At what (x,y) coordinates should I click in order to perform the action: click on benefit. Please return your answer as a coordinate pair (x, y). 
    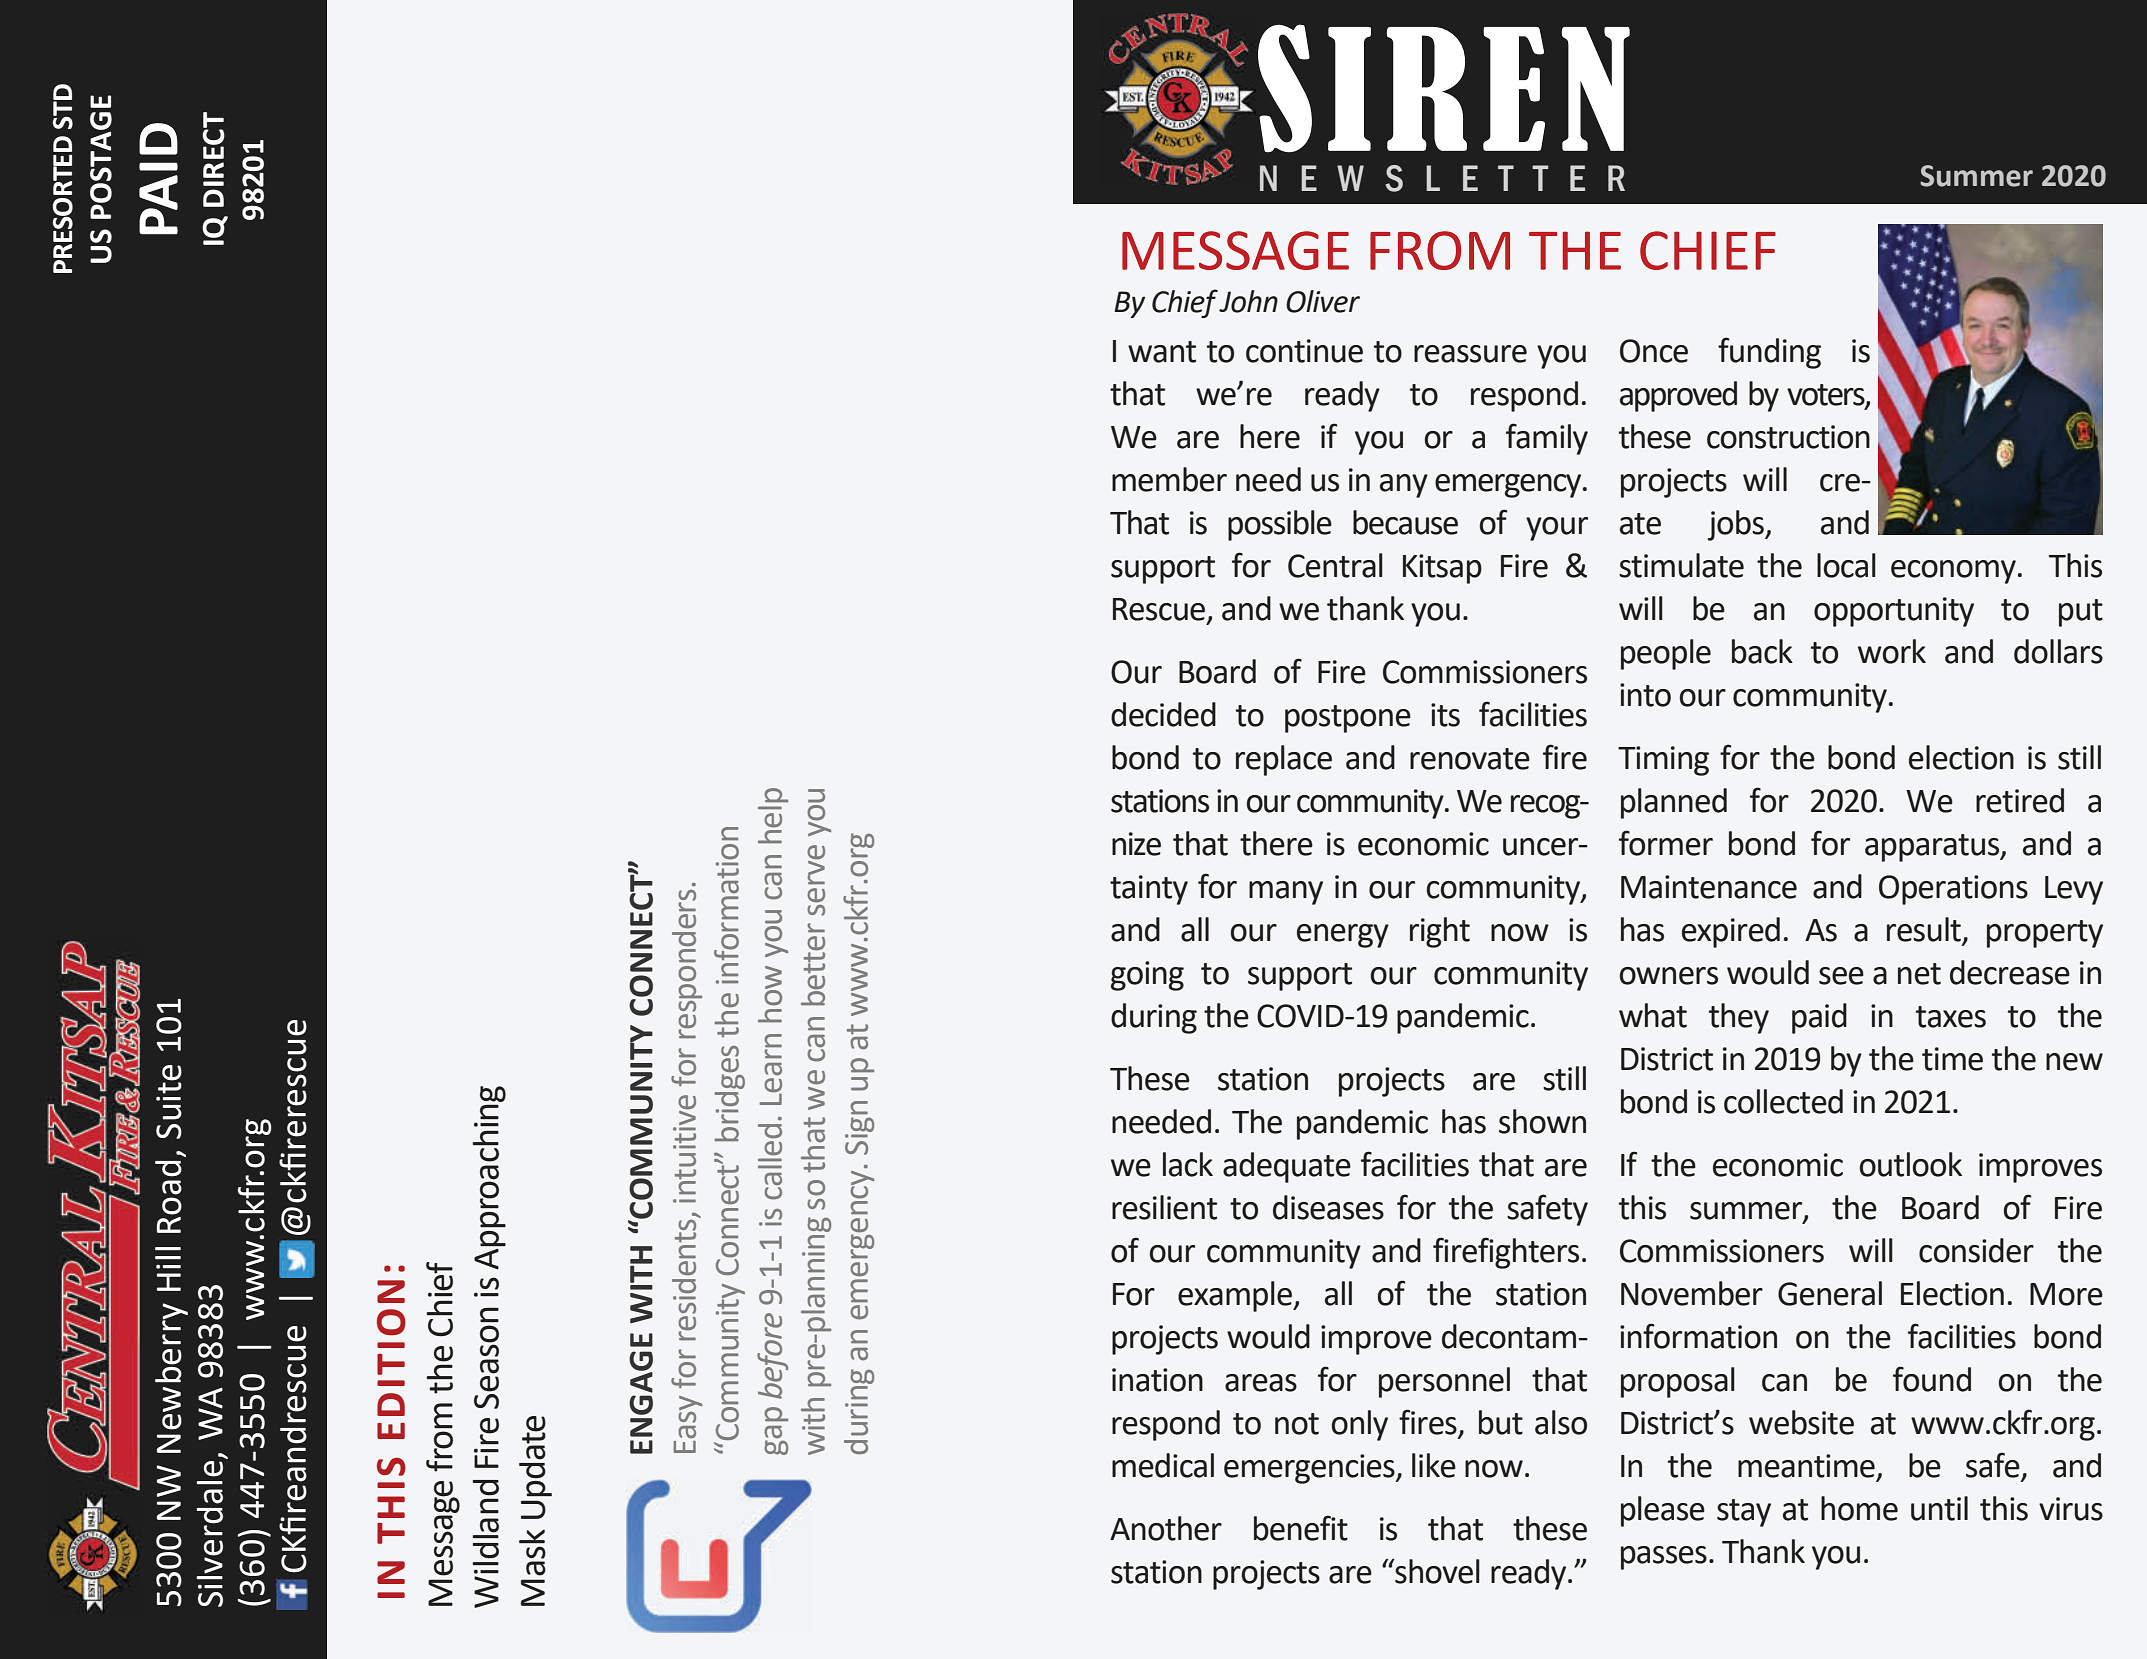
    Looking at the image, I should click on (1301, 1528).
